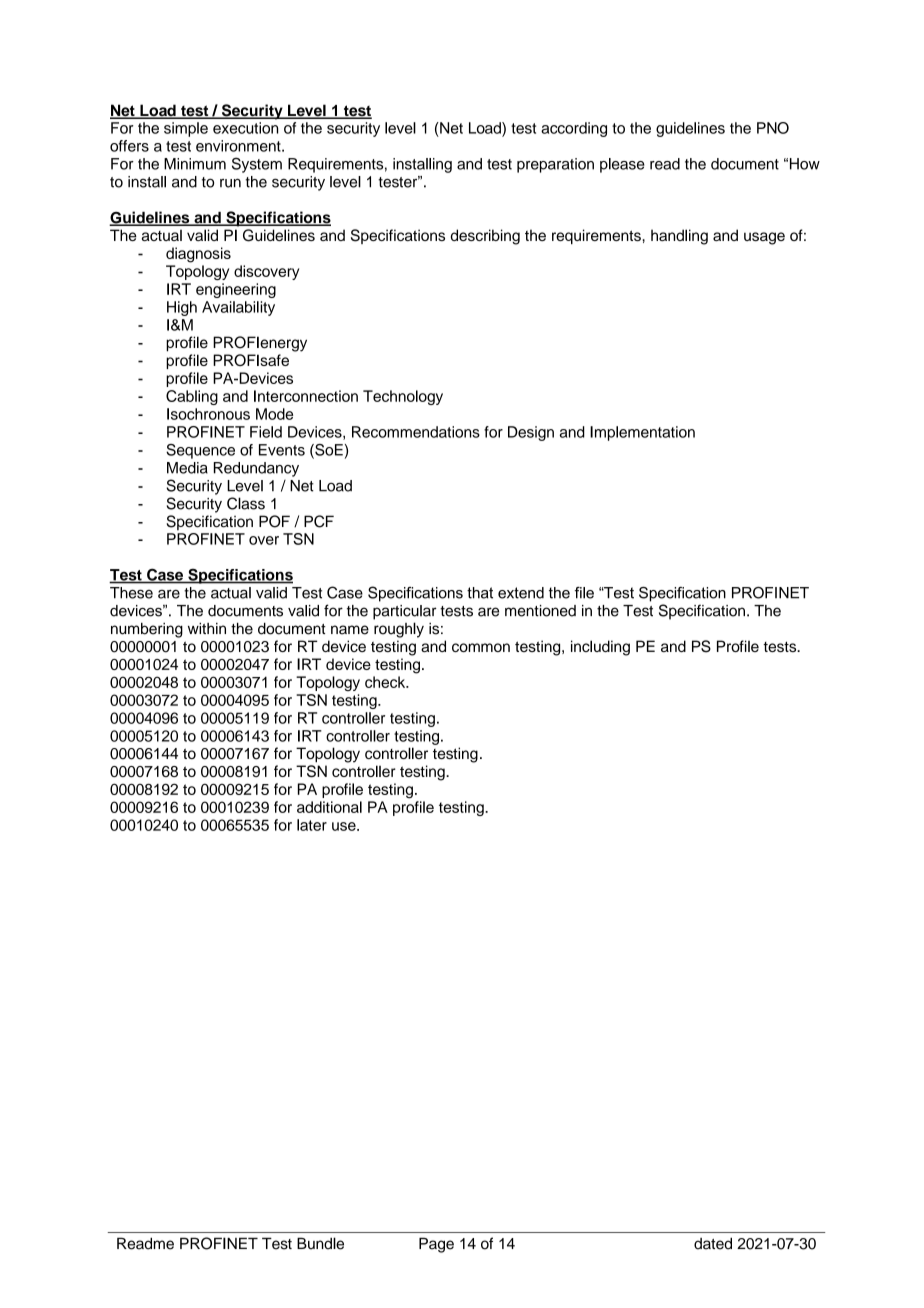  Describe the element at coordinates (436, 1245) in the screenshot. I see `Page` at that location.
